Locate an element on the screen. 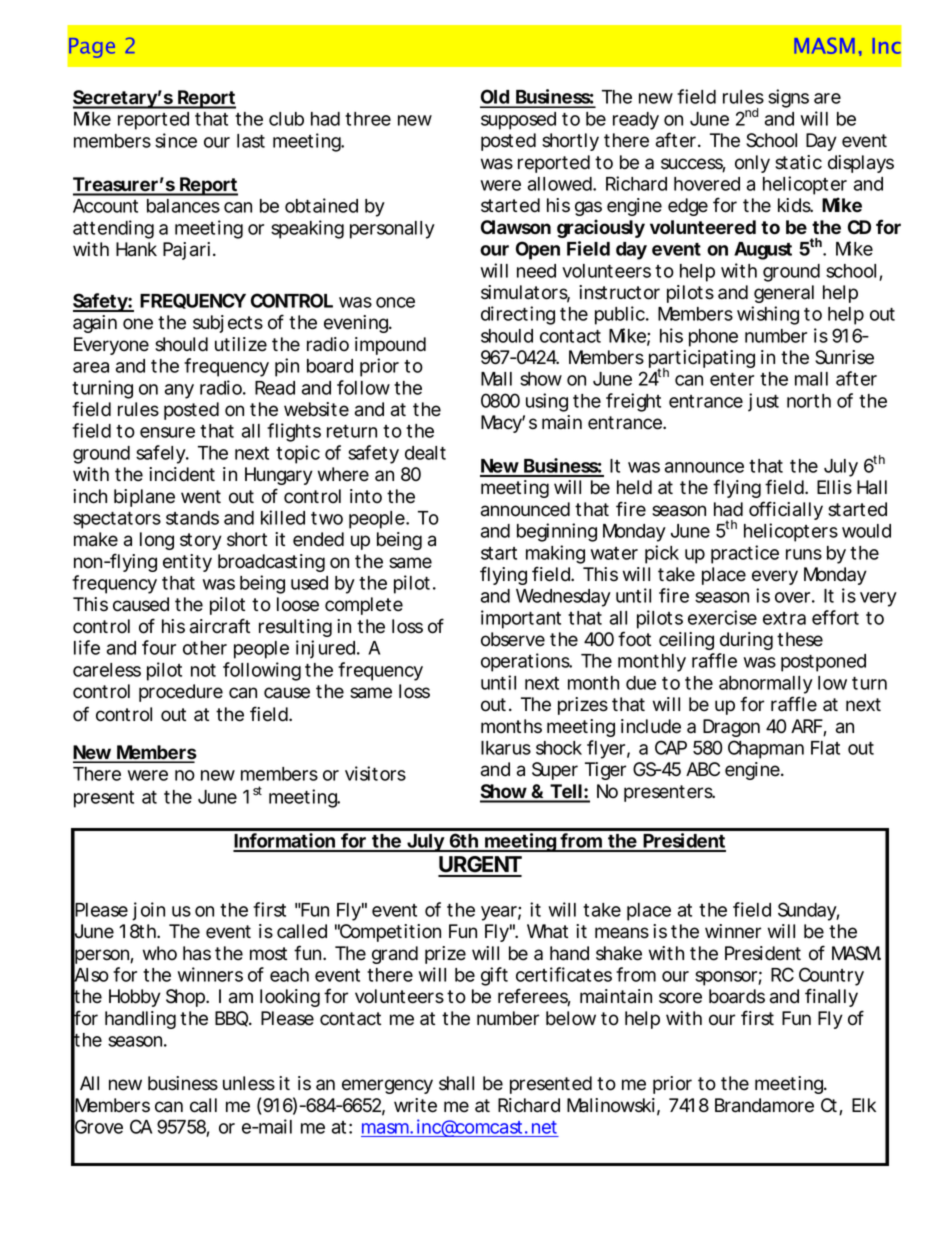 The width and height of the screenshot is (952, 1233). unless is located at coordinates (249, 1083).
